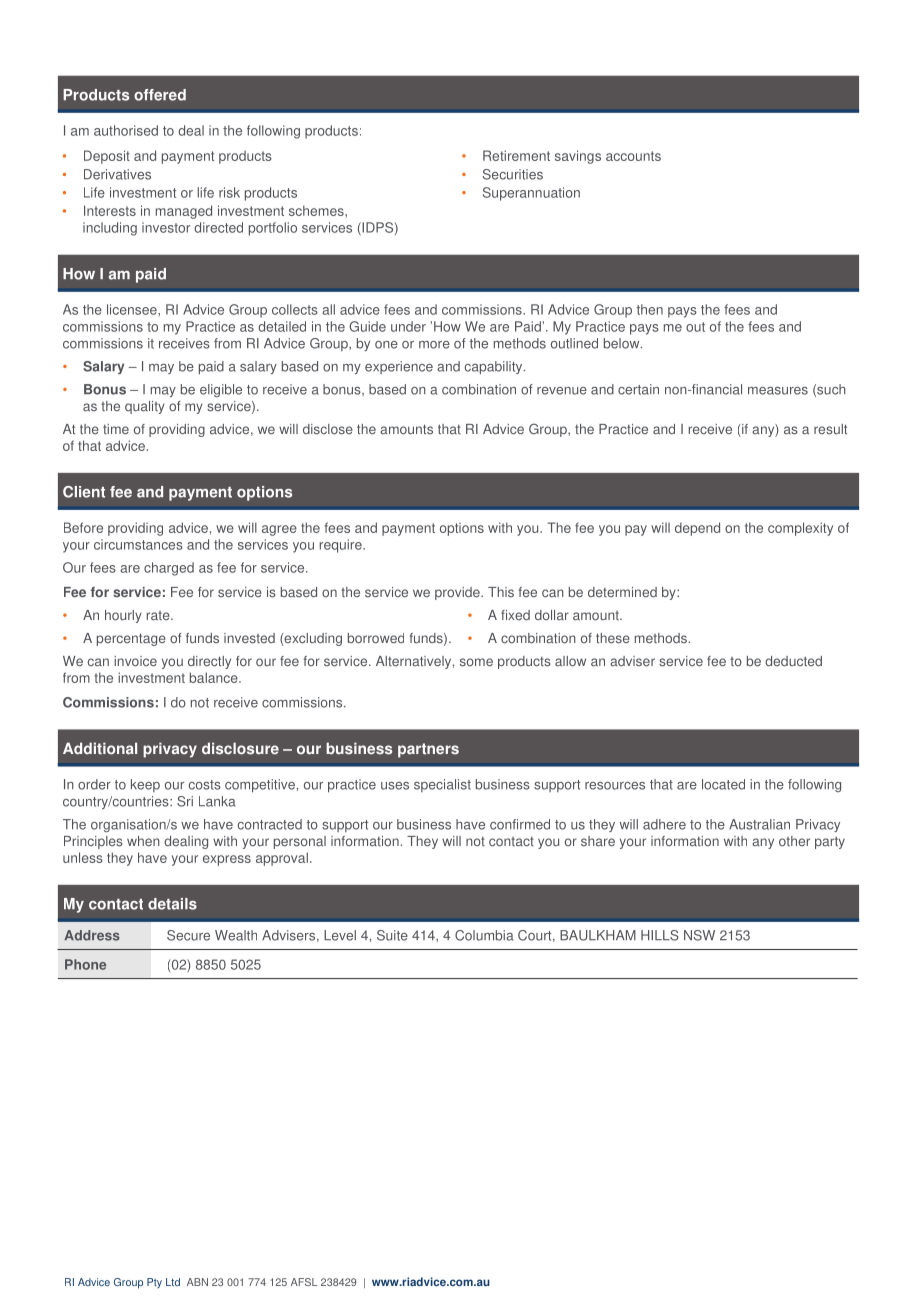  What do you see at coordinates (697, 529) in the page?
I see `depend` at bounding box center [697, 529].
